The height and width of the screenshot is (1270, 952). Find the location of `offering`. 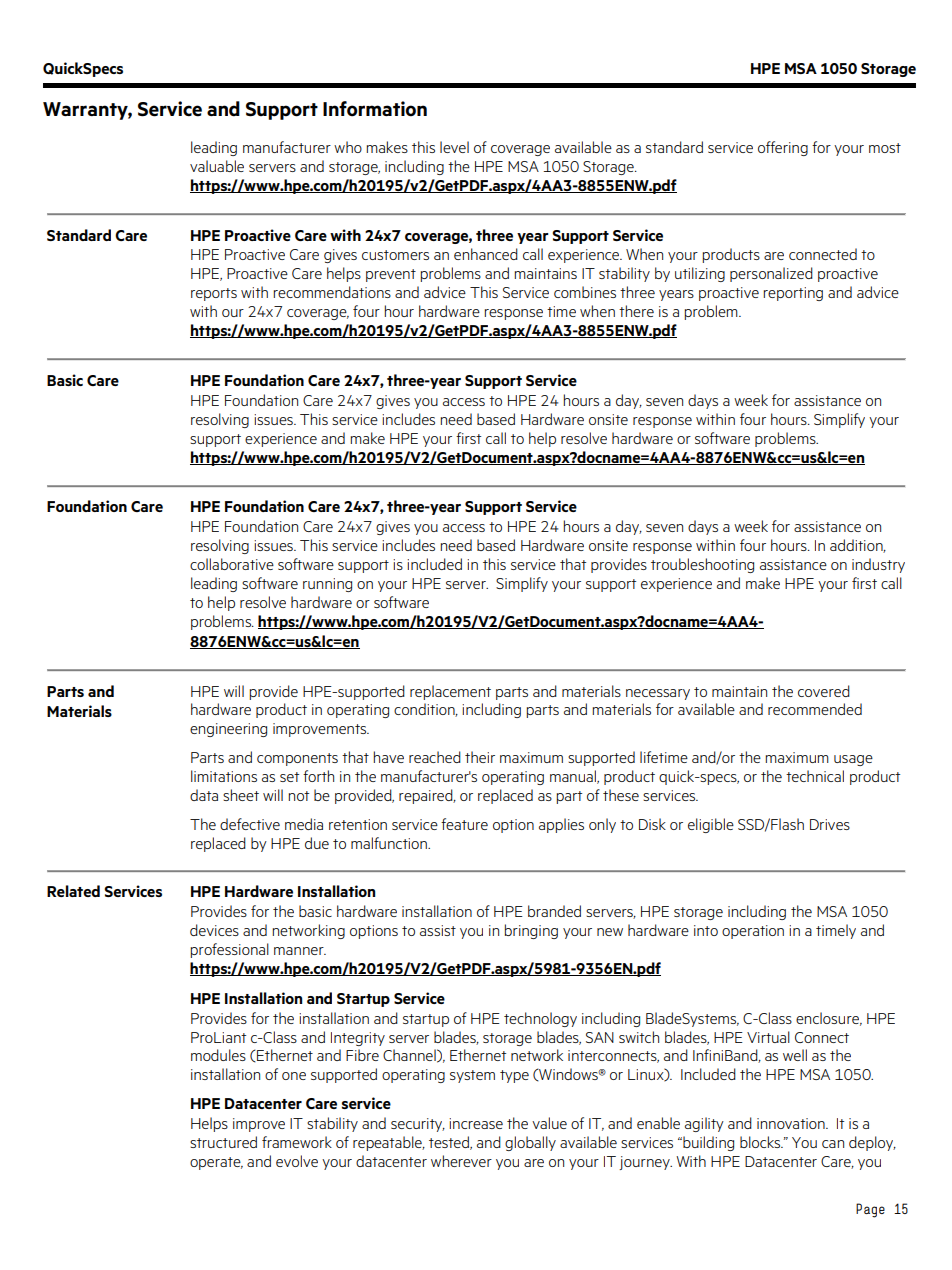

offering is located at coordinates (783, 148).
